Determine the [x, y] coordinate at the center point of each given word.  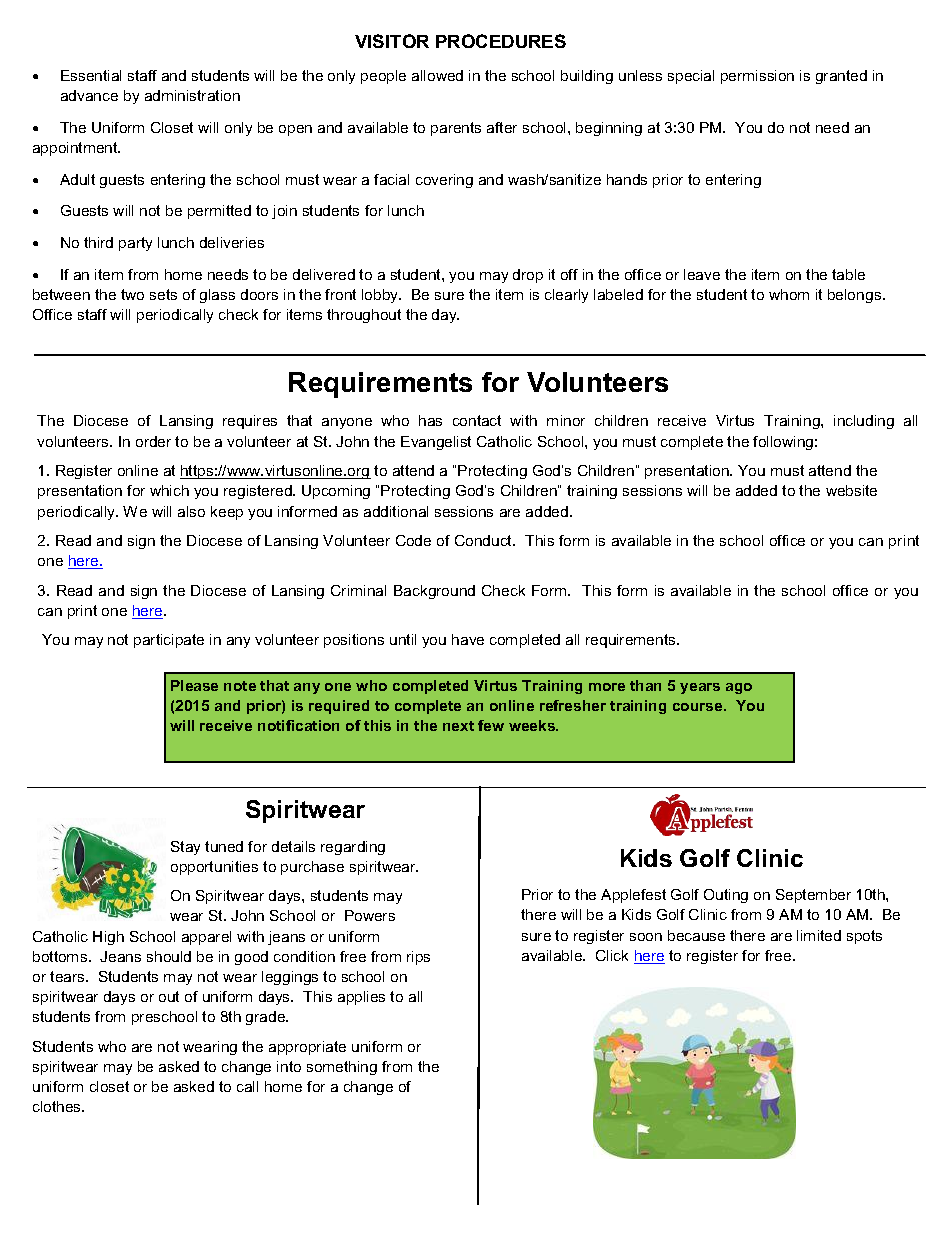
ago [739, 688]
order [153, 441]
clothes [58, 1106]
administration [192, 95]
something [342, 1068]
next [458, 726]
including [864, 422]
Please [194, 685]
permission [757, 77]
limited [819, 935]
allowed [437, 75]
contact [477, 420]
